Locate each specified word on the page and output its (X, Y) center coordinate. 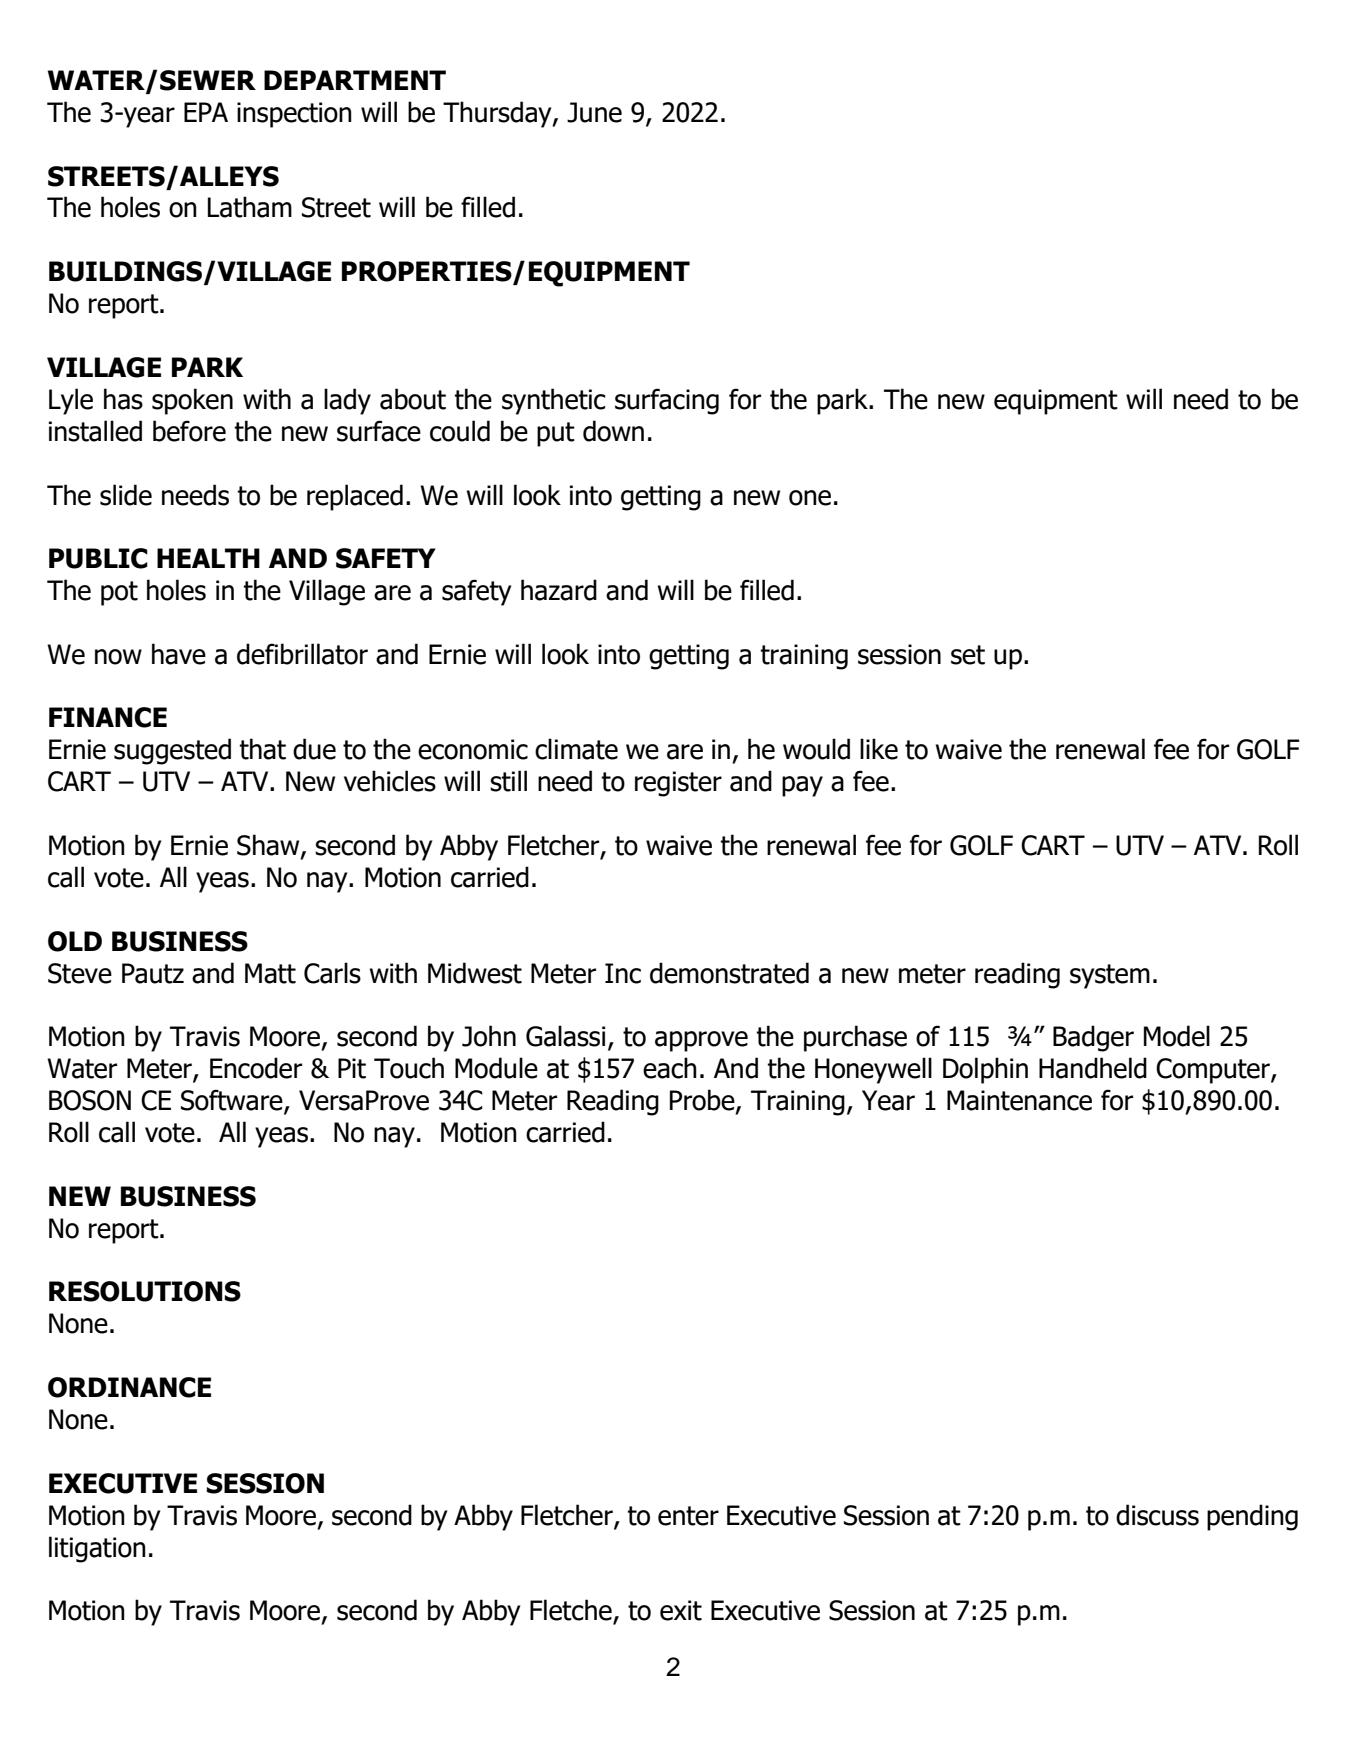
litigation (97, 1549)
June (594, 112)
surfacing (667, 401)
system (1110, 976)
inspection (294, 115)
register (678, 784)
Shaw (269, 846)
